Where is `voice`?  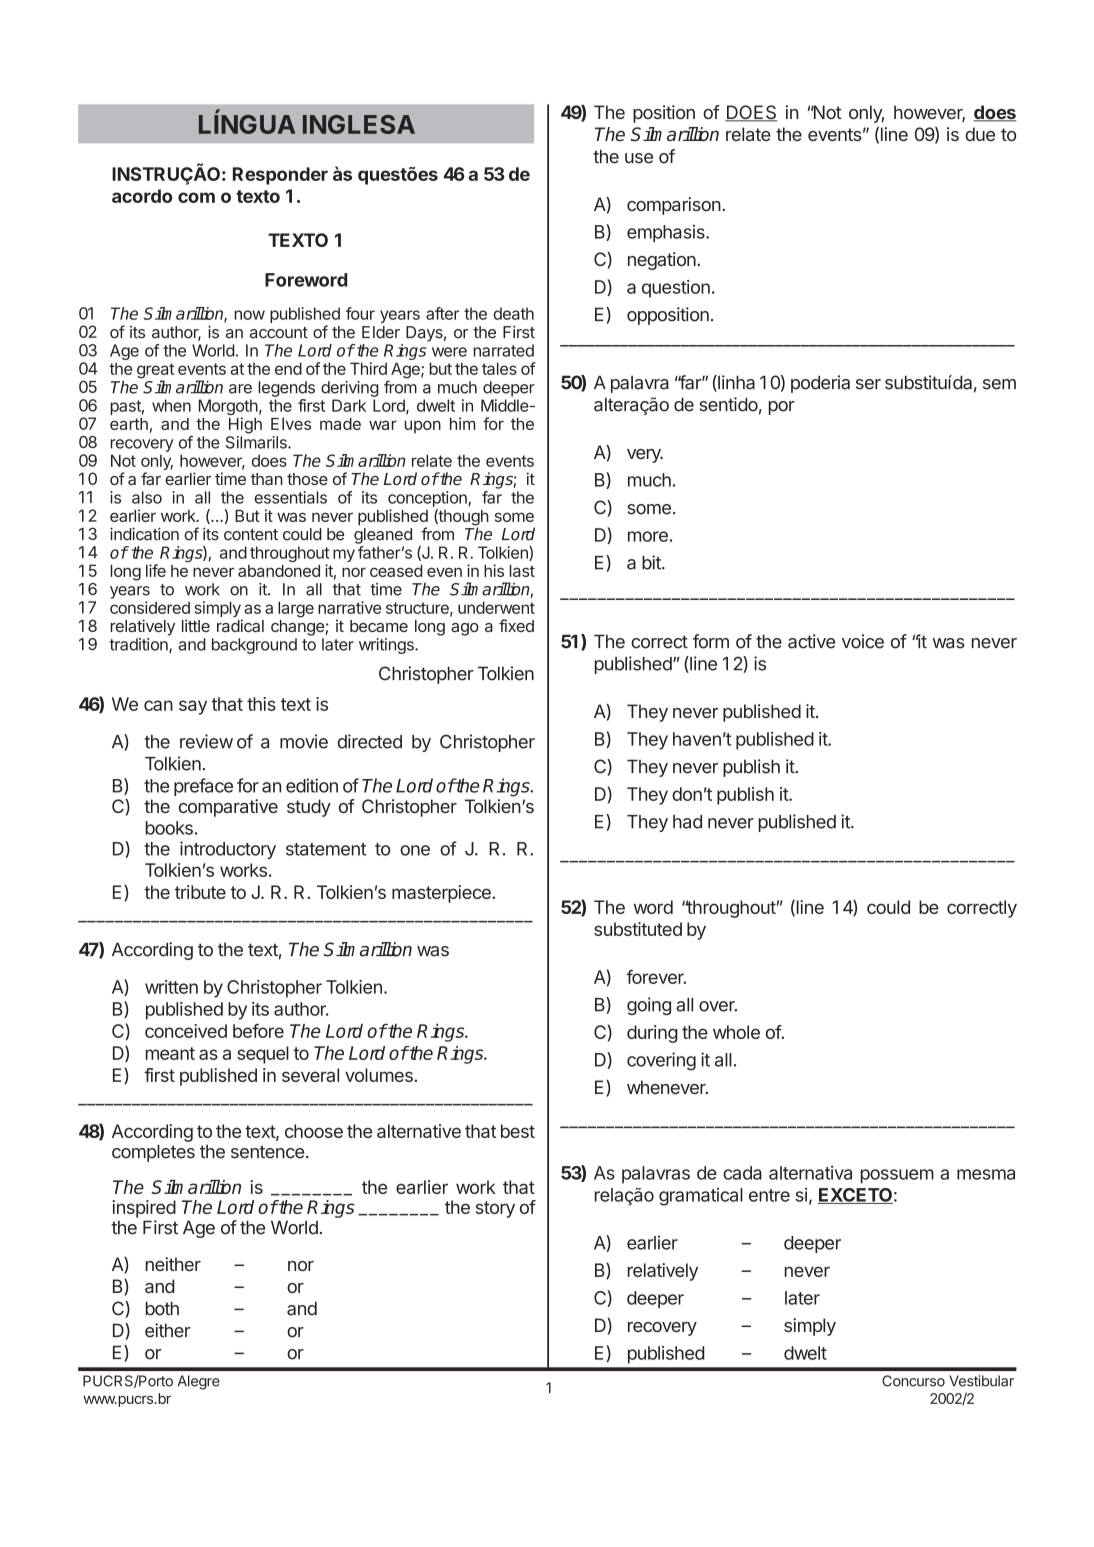 voice is located at coordinates (863, 641).
